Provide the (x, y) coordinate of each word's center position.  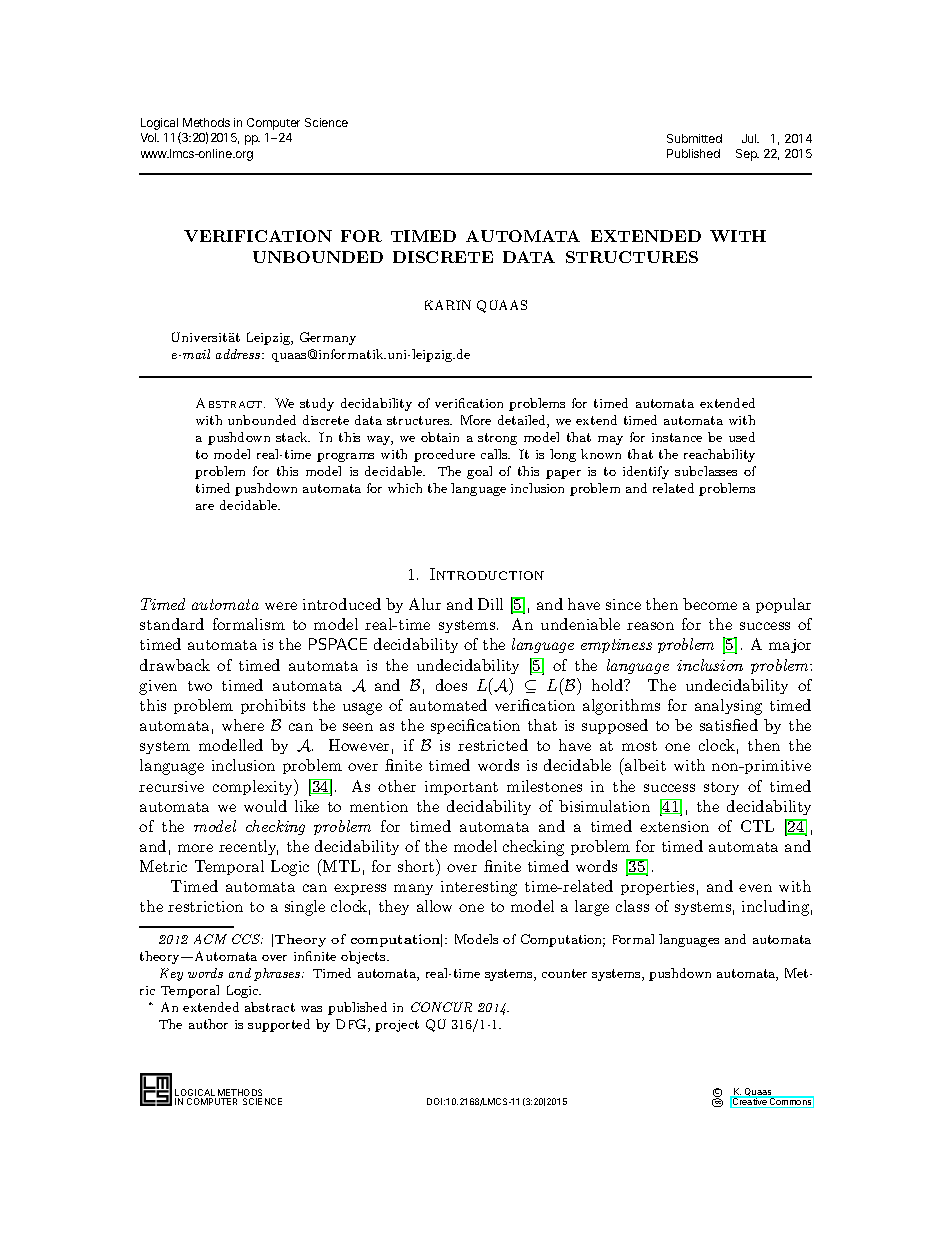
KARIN (448, 305)
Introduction (487, 574)
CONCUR (441, 1007)
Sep (747, 155)
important (461, 788)
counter (564, 973)
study (317, 404)
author (208, 1024)
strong (497, 439)
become (710, 604)
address (239, 354)
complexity (254, 787)
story (721, 788)
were (281, 606)
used (742, 437)
